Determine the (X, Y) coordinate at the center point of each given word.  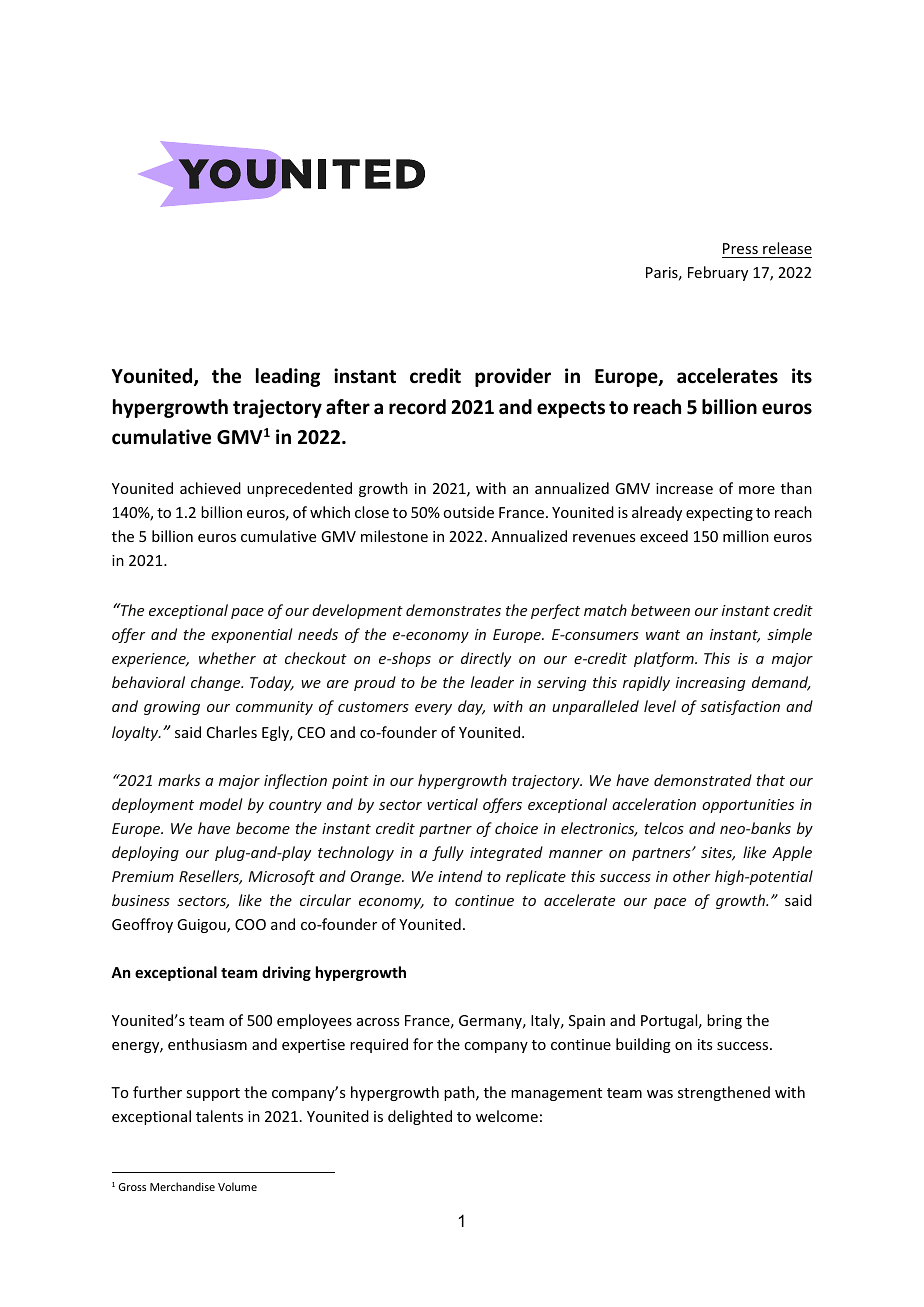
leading (288, 377)
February (718, 273)
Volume (237, 1186)
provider (513, 377)
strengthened (724, 1093)
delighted (420, 1117)
